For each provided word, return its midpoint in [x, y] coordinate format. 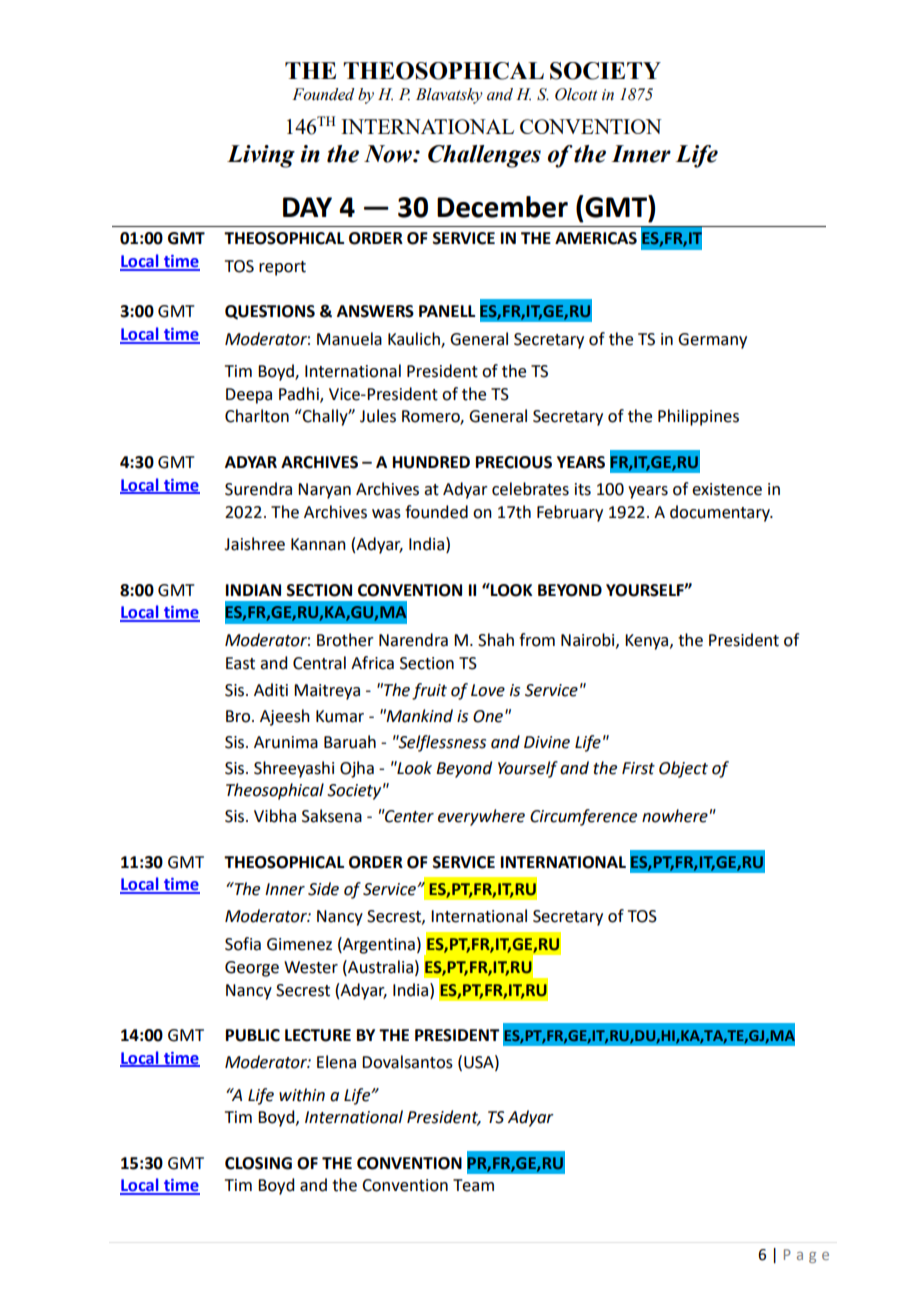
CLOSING [258, 1163]
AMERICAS [596, 238]
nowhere [675, 816]
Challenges [484, 156]
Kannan [318, 544]
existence [727, 489]
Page [806, 1256]
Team [473, 1185]
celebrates [530, 489]
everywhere [481, 817]
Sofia [243, 944]
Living [261, 156]
